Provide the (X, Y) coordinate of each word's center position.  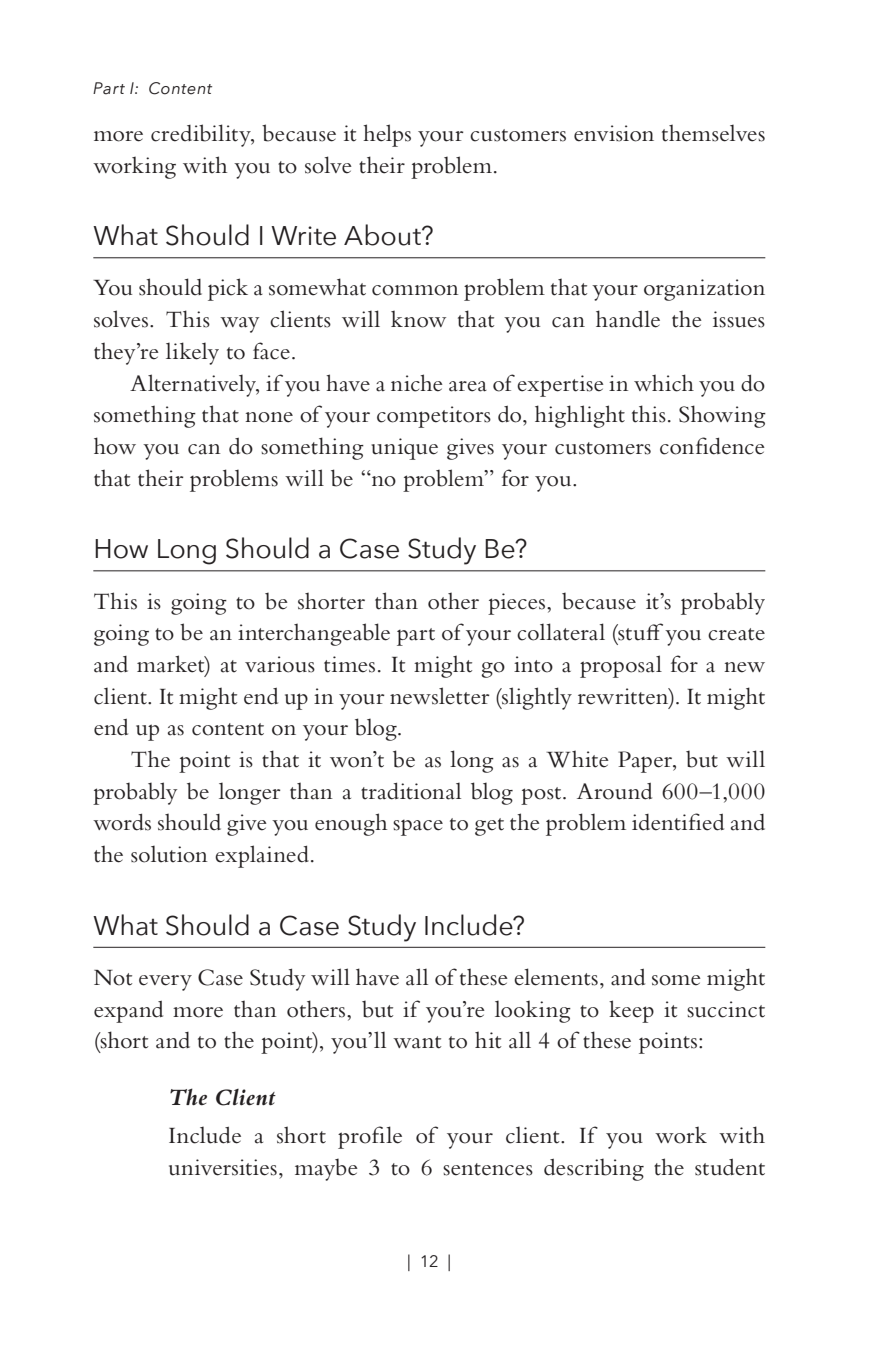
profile (370, 1137)
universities (223, 1167)
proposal (621, 666)
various (280, 664)
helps (387, 135)
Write (303, 236)
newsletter (439, 696)
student (730, 1167)
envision (614, 133)
